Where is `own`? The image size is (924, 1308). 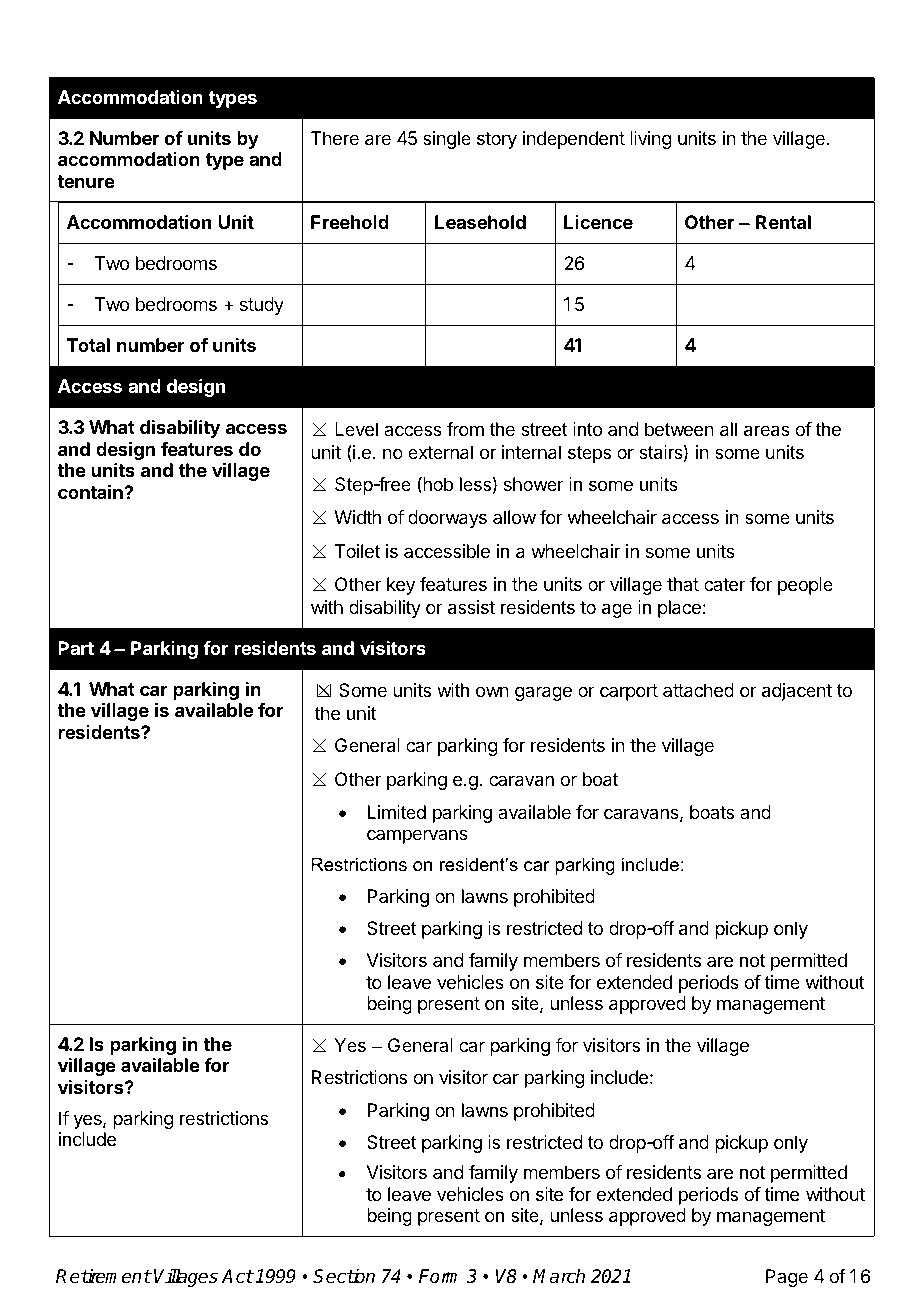
own is located at coordinates (492, 691).
